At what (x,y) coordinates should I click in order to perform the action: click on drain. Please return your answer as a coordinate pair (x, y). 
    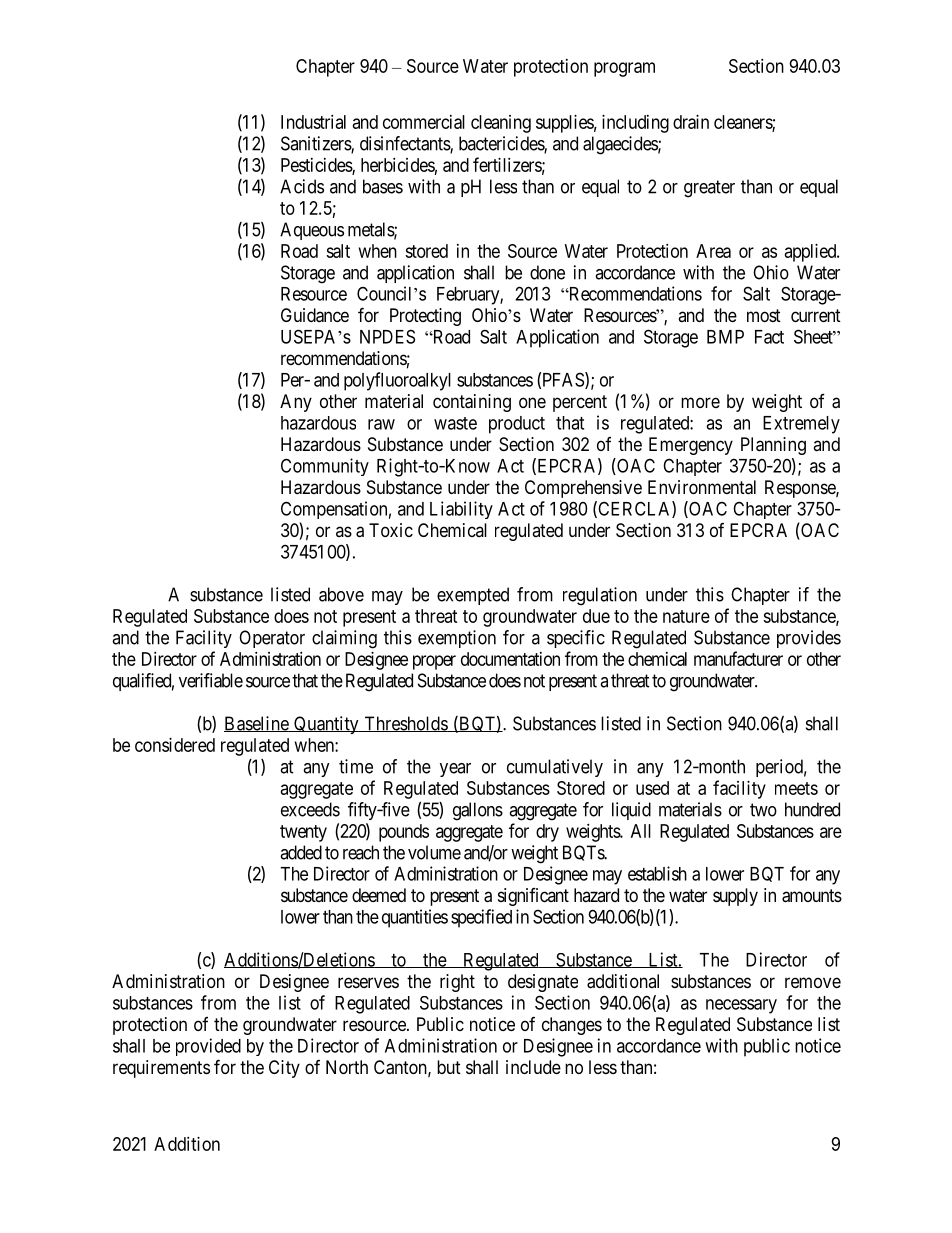
    Looking at the image, I should click on (691, 122).
